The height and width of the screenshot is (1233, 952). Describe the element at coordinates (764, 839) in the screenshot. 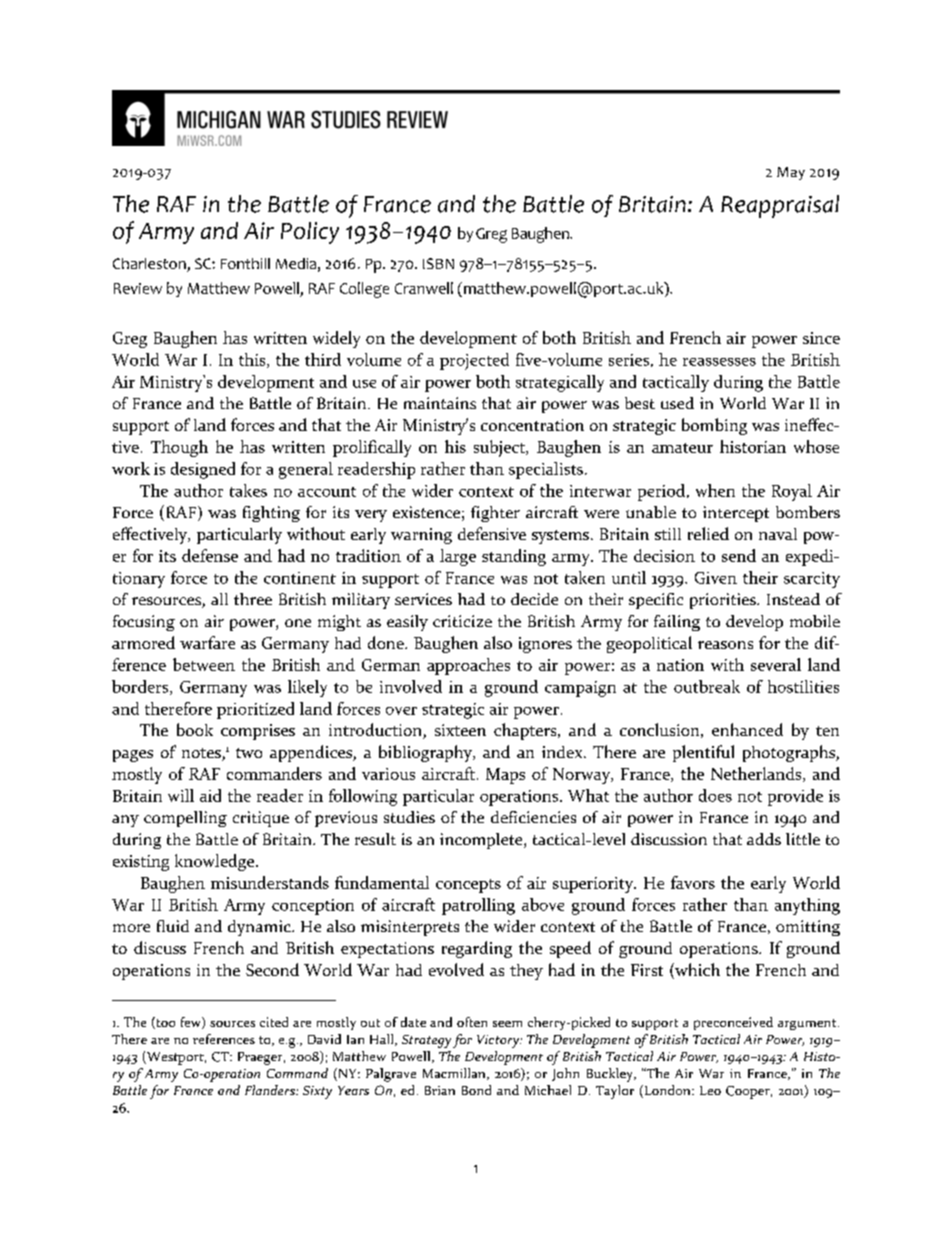

I see `adds` at that location.
